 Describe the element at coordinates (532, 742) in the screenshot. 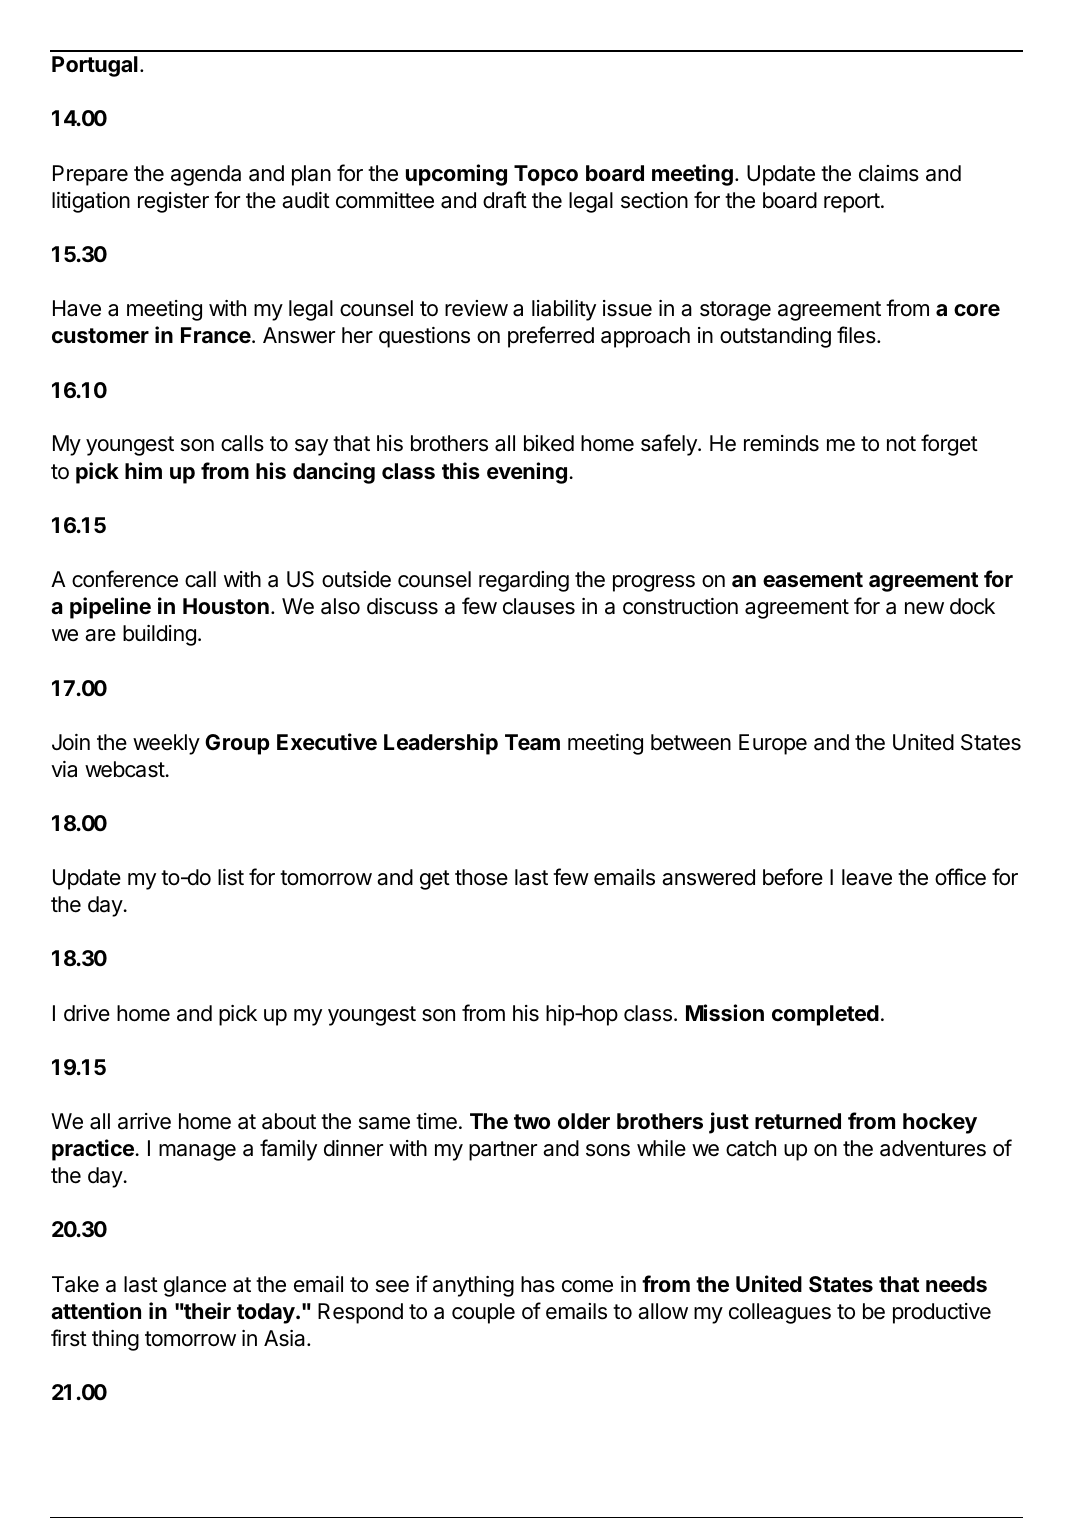

I see `Team` at that location.
